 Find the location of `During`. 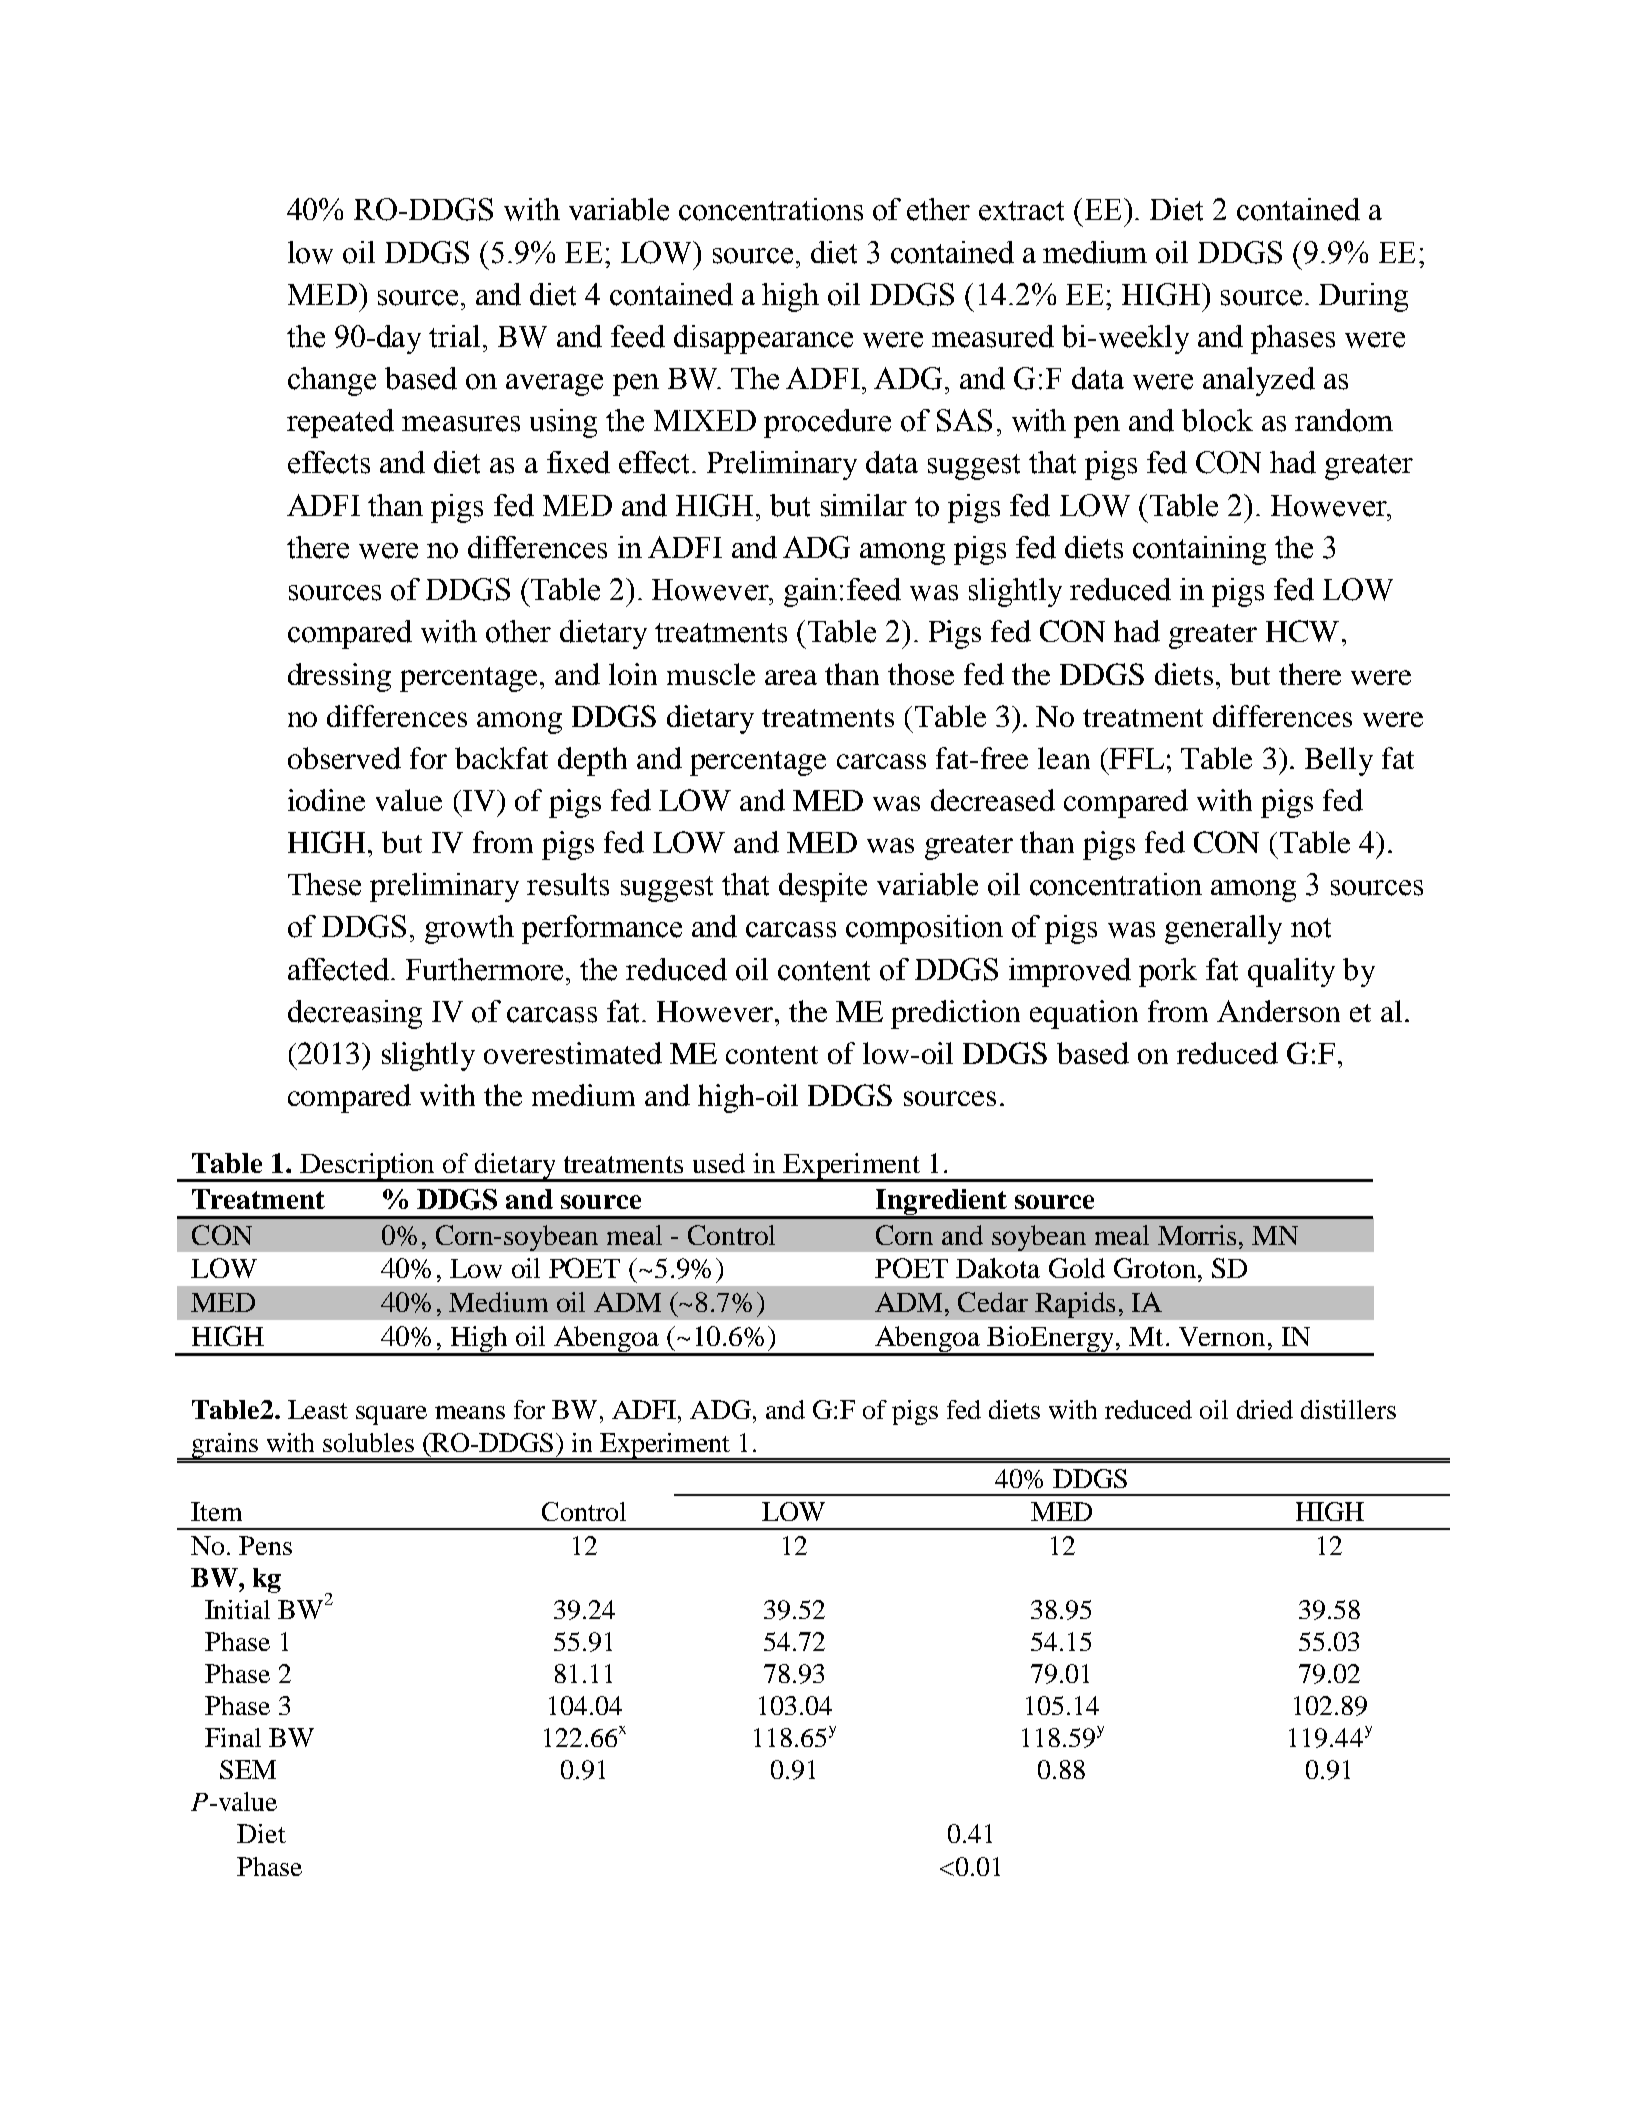

During is located at coordinates (1363, 297).
